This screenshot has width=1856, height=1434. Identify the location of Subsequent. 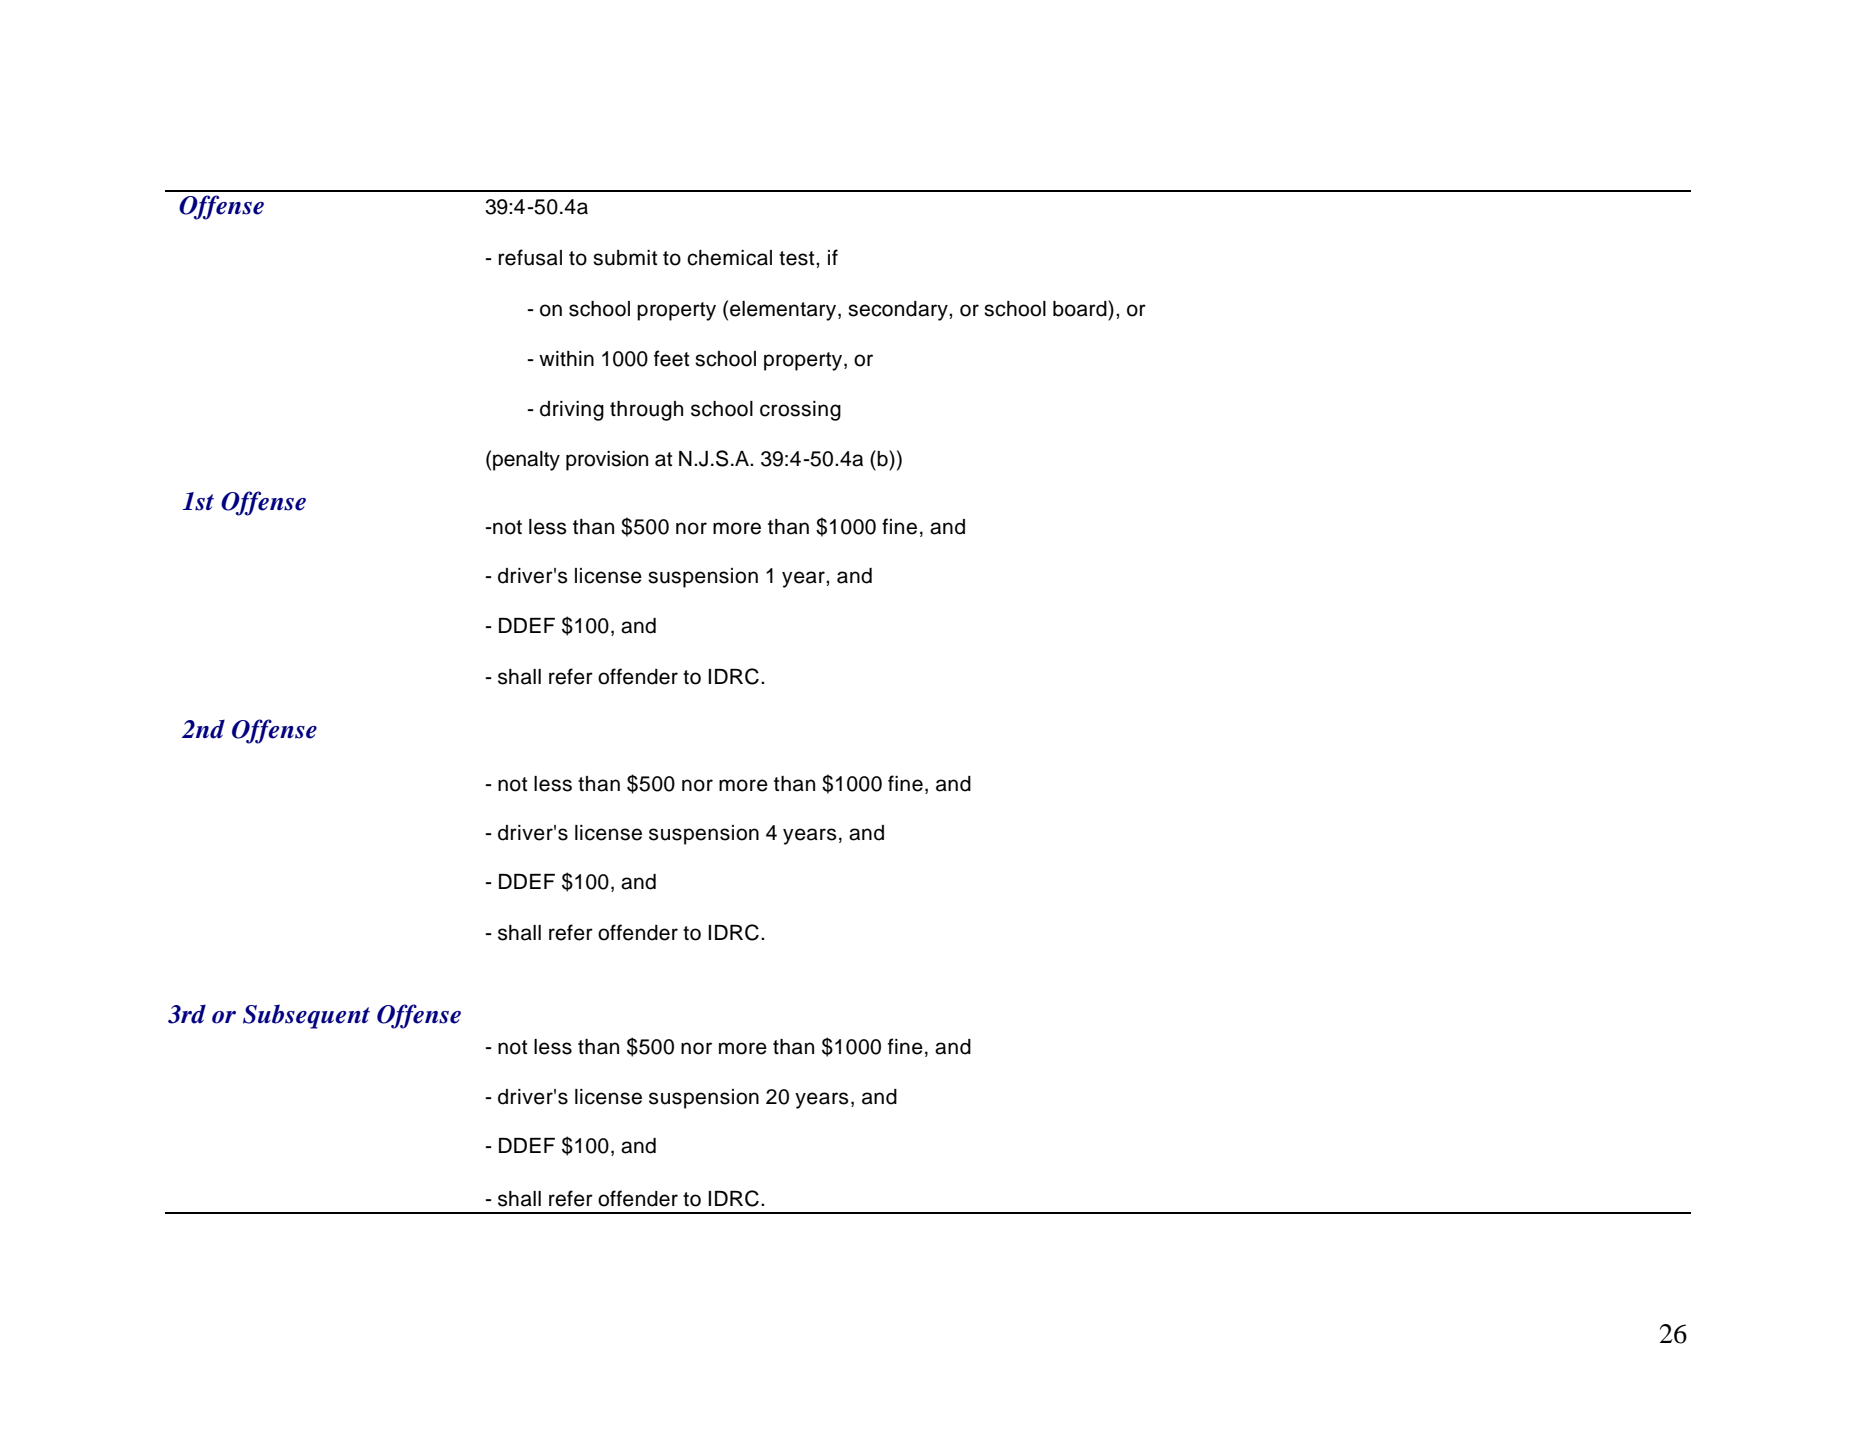
(306, 1016).
